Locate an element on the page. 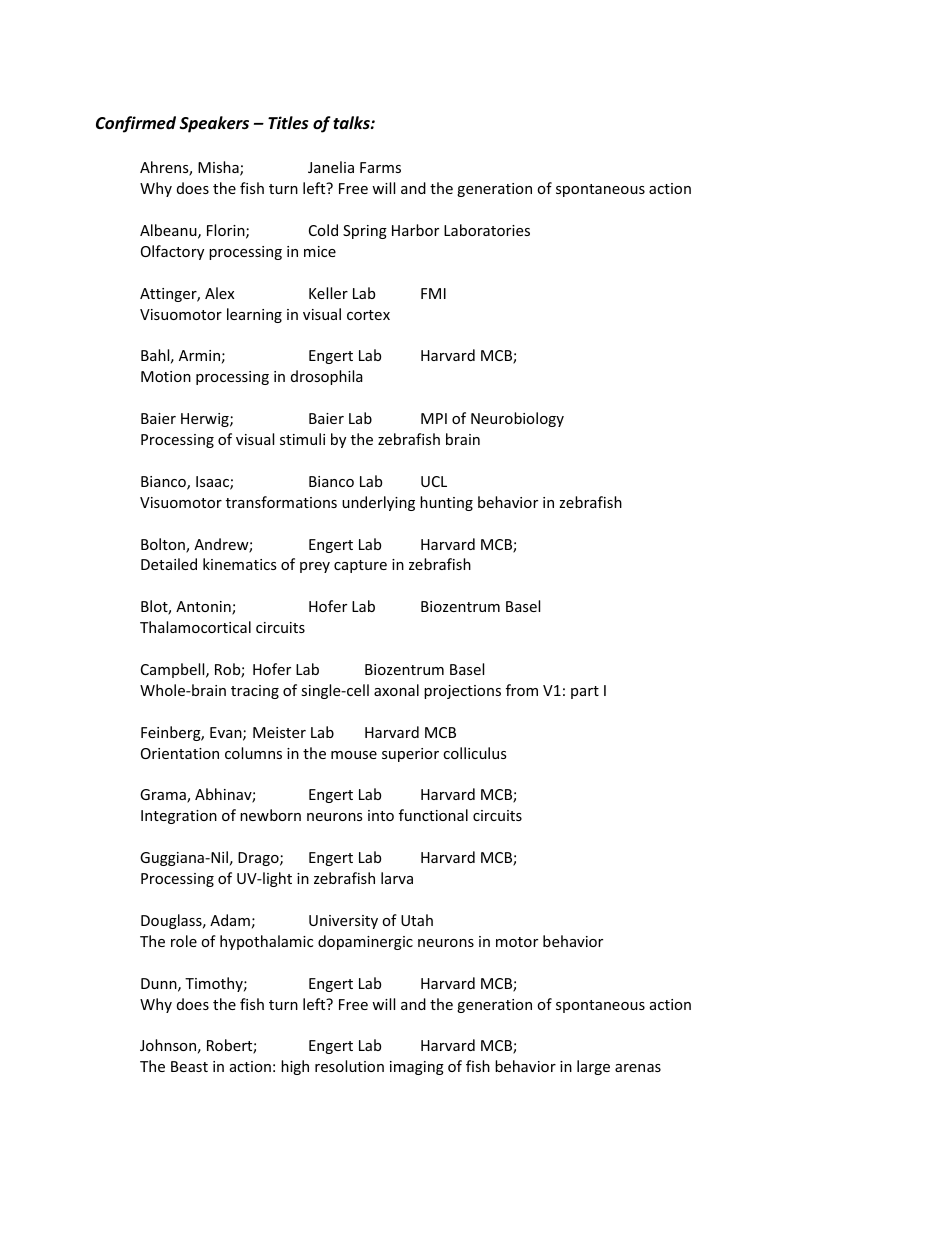 This image has width=952, height=1233. imaging is located at coordinates (417, 1068).
